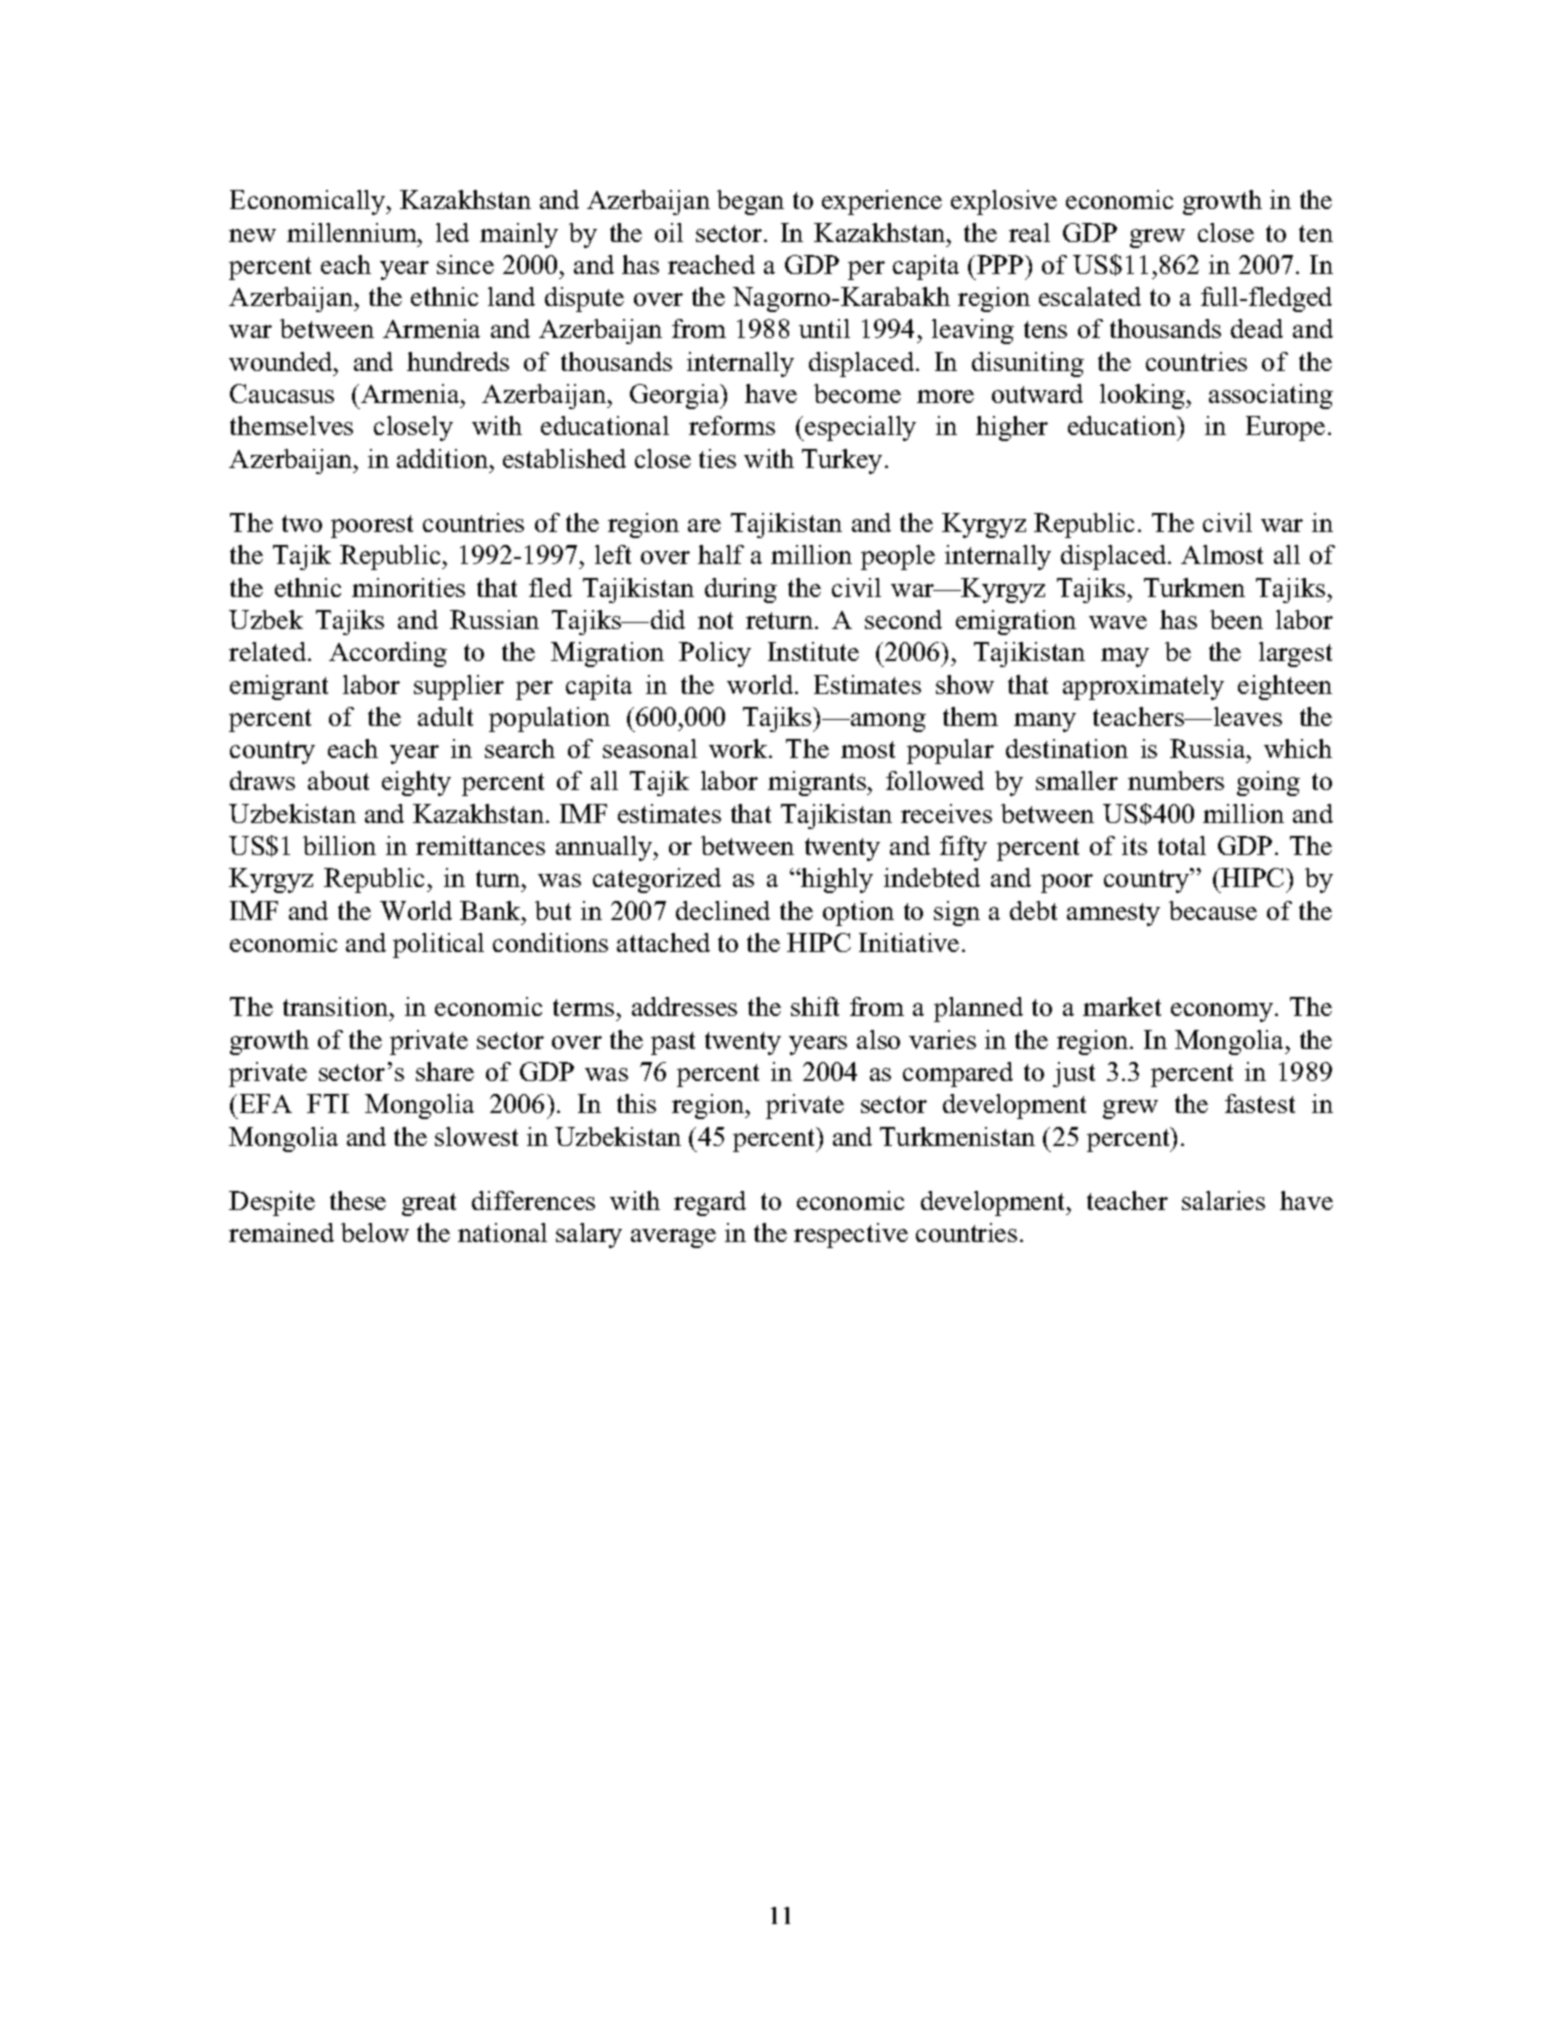  I want to click on work, so click(739, 748).
